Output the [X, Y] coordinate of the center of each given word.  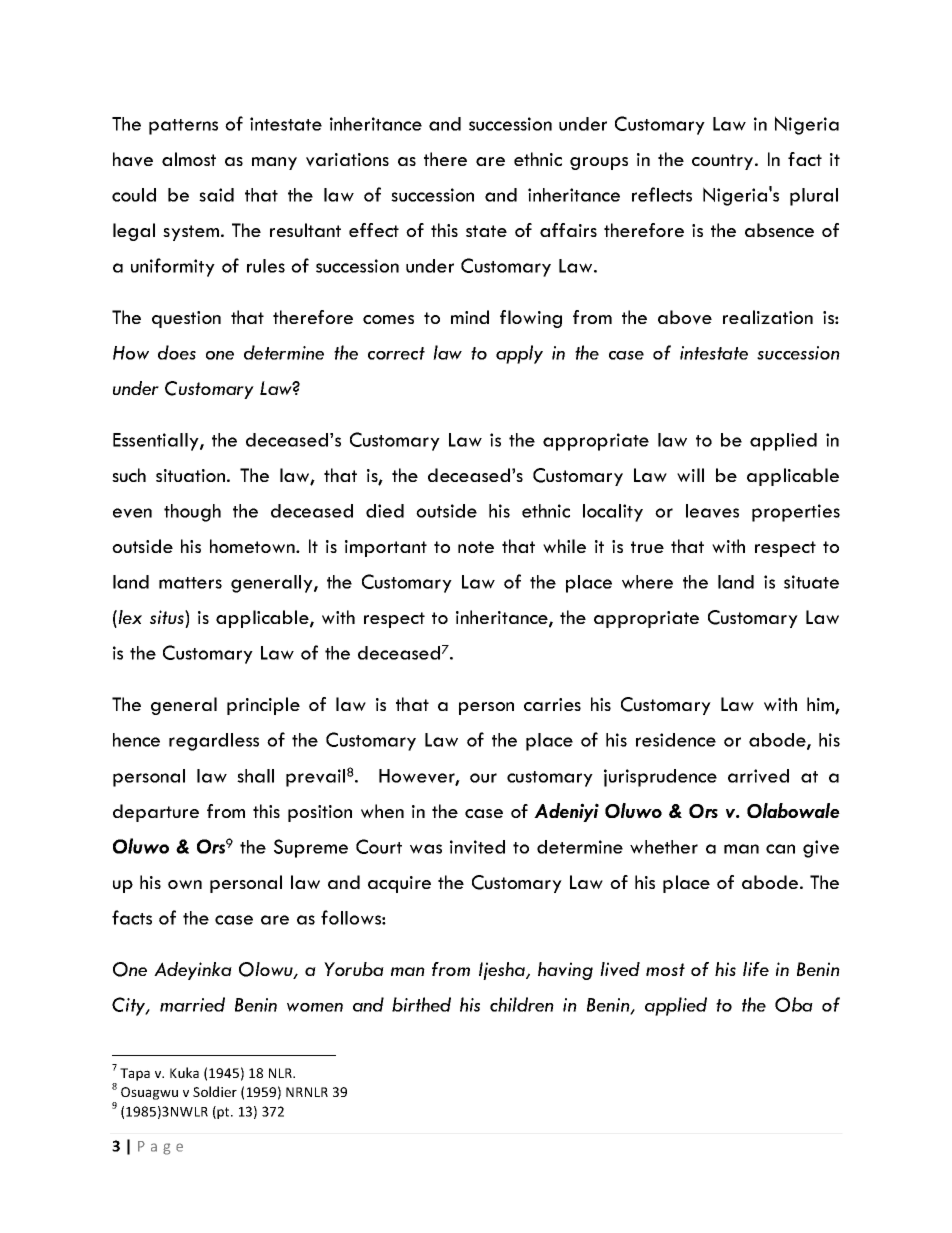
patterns [183, 127]
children [522, 1004]
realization [768, 317]
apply [519, 354]
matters [190, 583]
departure [156, 813]
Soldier [215, 1091]
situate [811, 582]
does [177, 352]
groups [599, 163]
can [780, 849]
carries [552, 704]
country [724, 162]
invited [477, 847]
